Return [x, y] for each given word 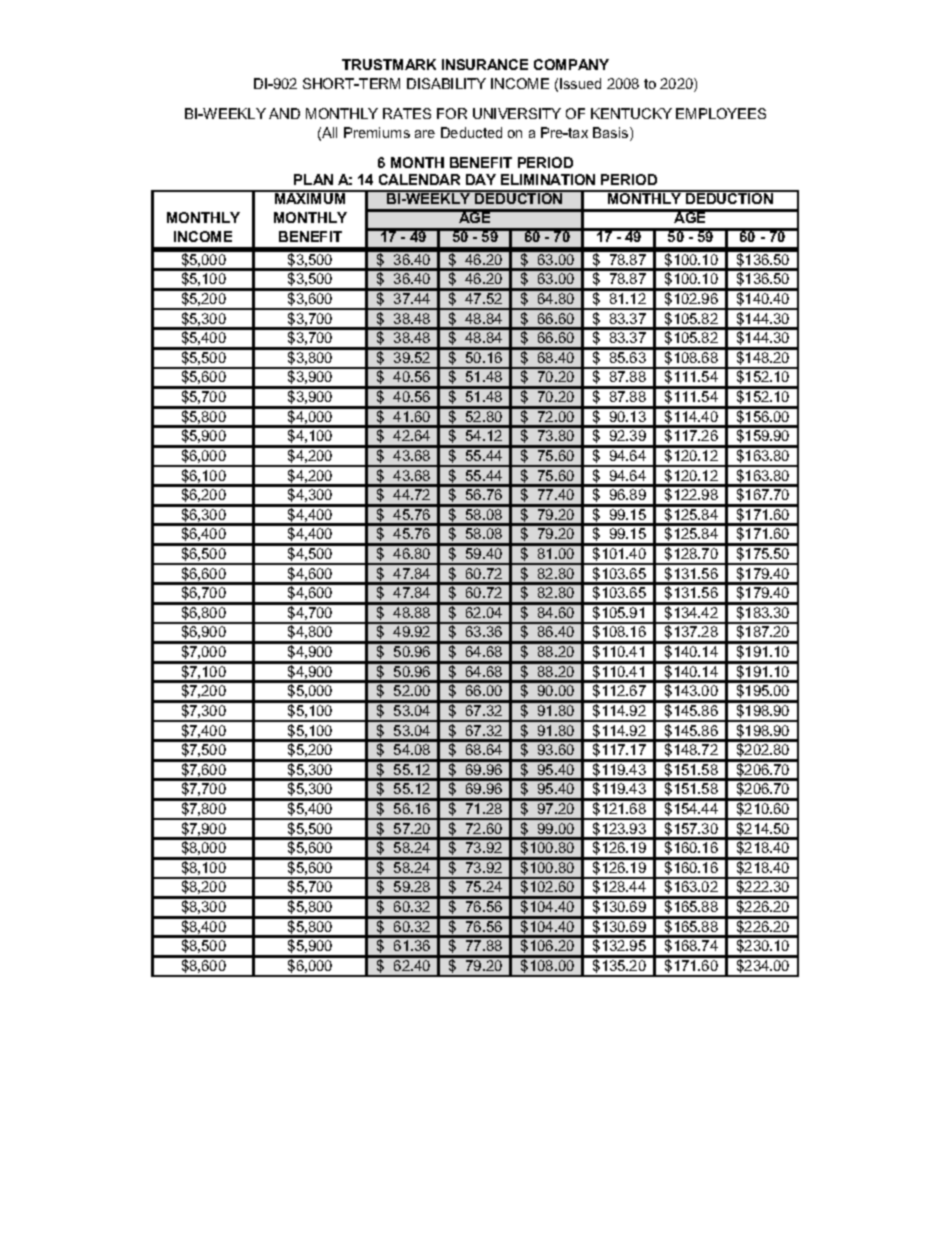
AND [284, 113]
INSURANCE [485, 64]
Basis [612, 134]
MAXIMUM [310, 197]
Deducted [471, 132]
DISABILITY [446, 83]
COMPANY [571, 64]
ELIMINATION [548, 179]
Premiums [377, 132]
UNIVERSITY [517, 113]
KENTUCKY [631, 113]
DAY [481, 179]
